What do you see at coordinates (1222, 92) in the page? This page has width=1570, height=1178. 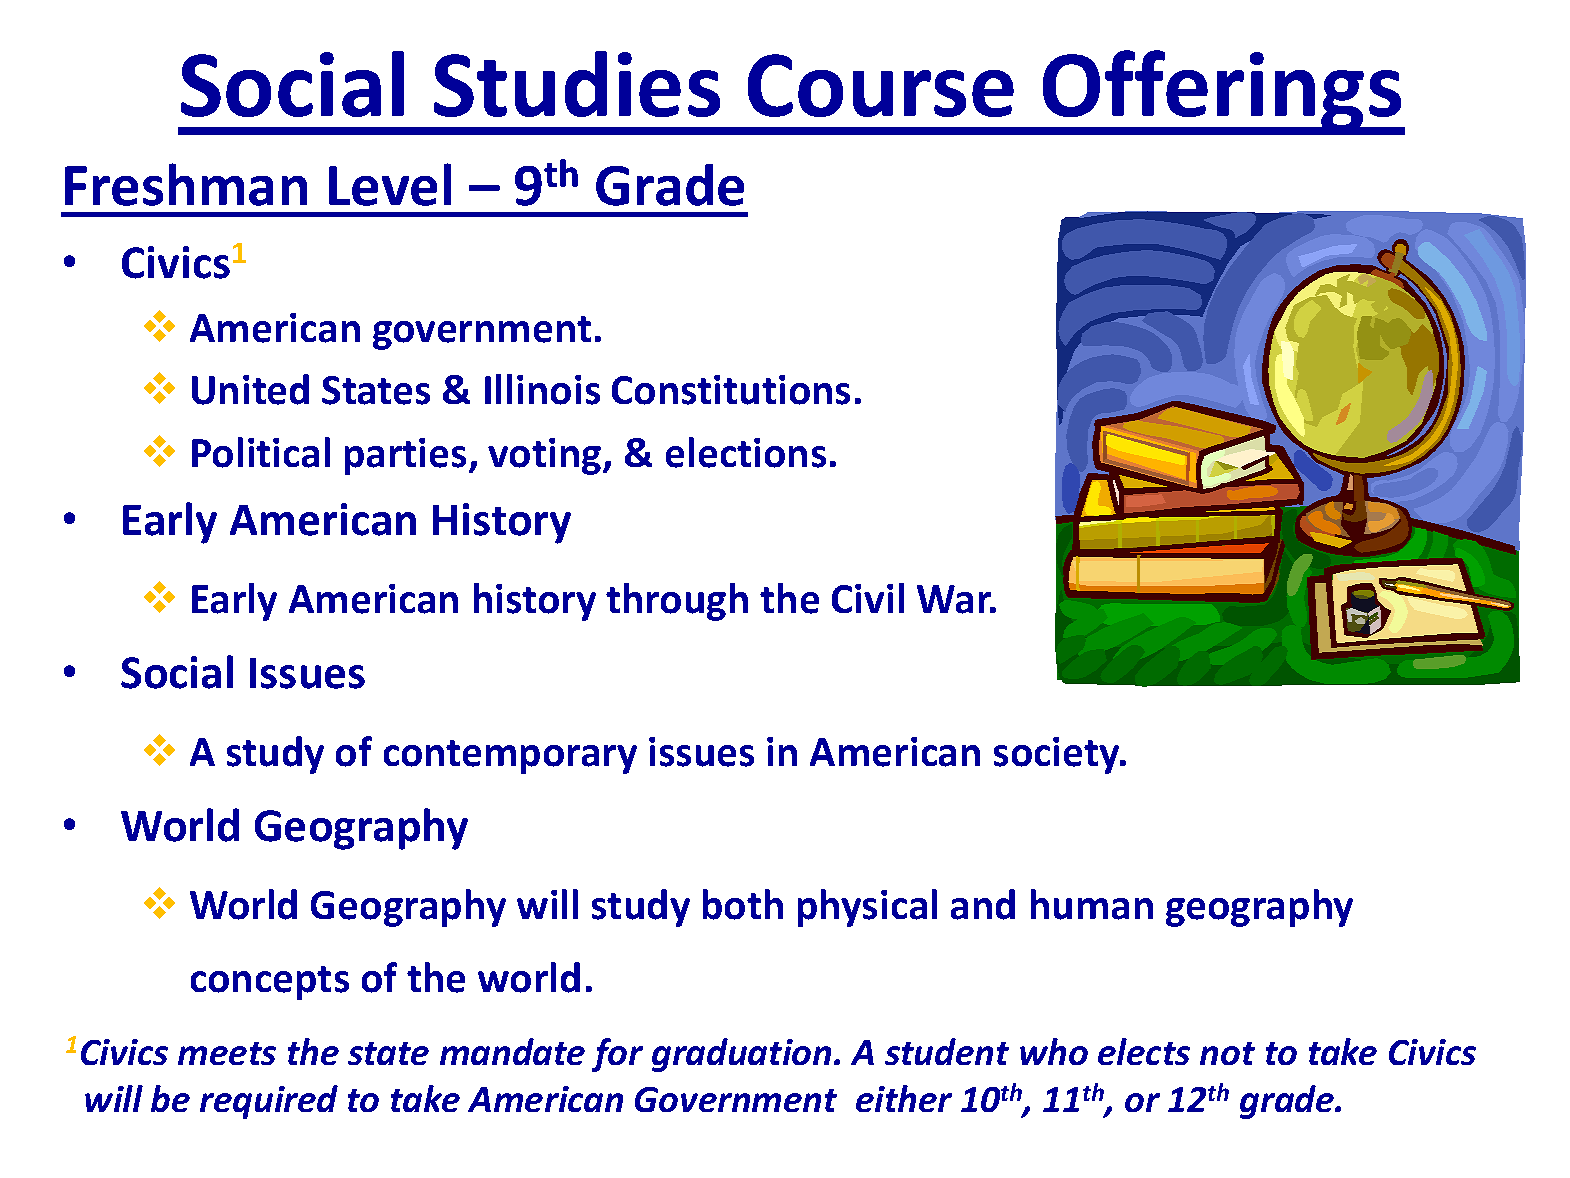 I see `Offerings` at bounding box center [1222, 92].
